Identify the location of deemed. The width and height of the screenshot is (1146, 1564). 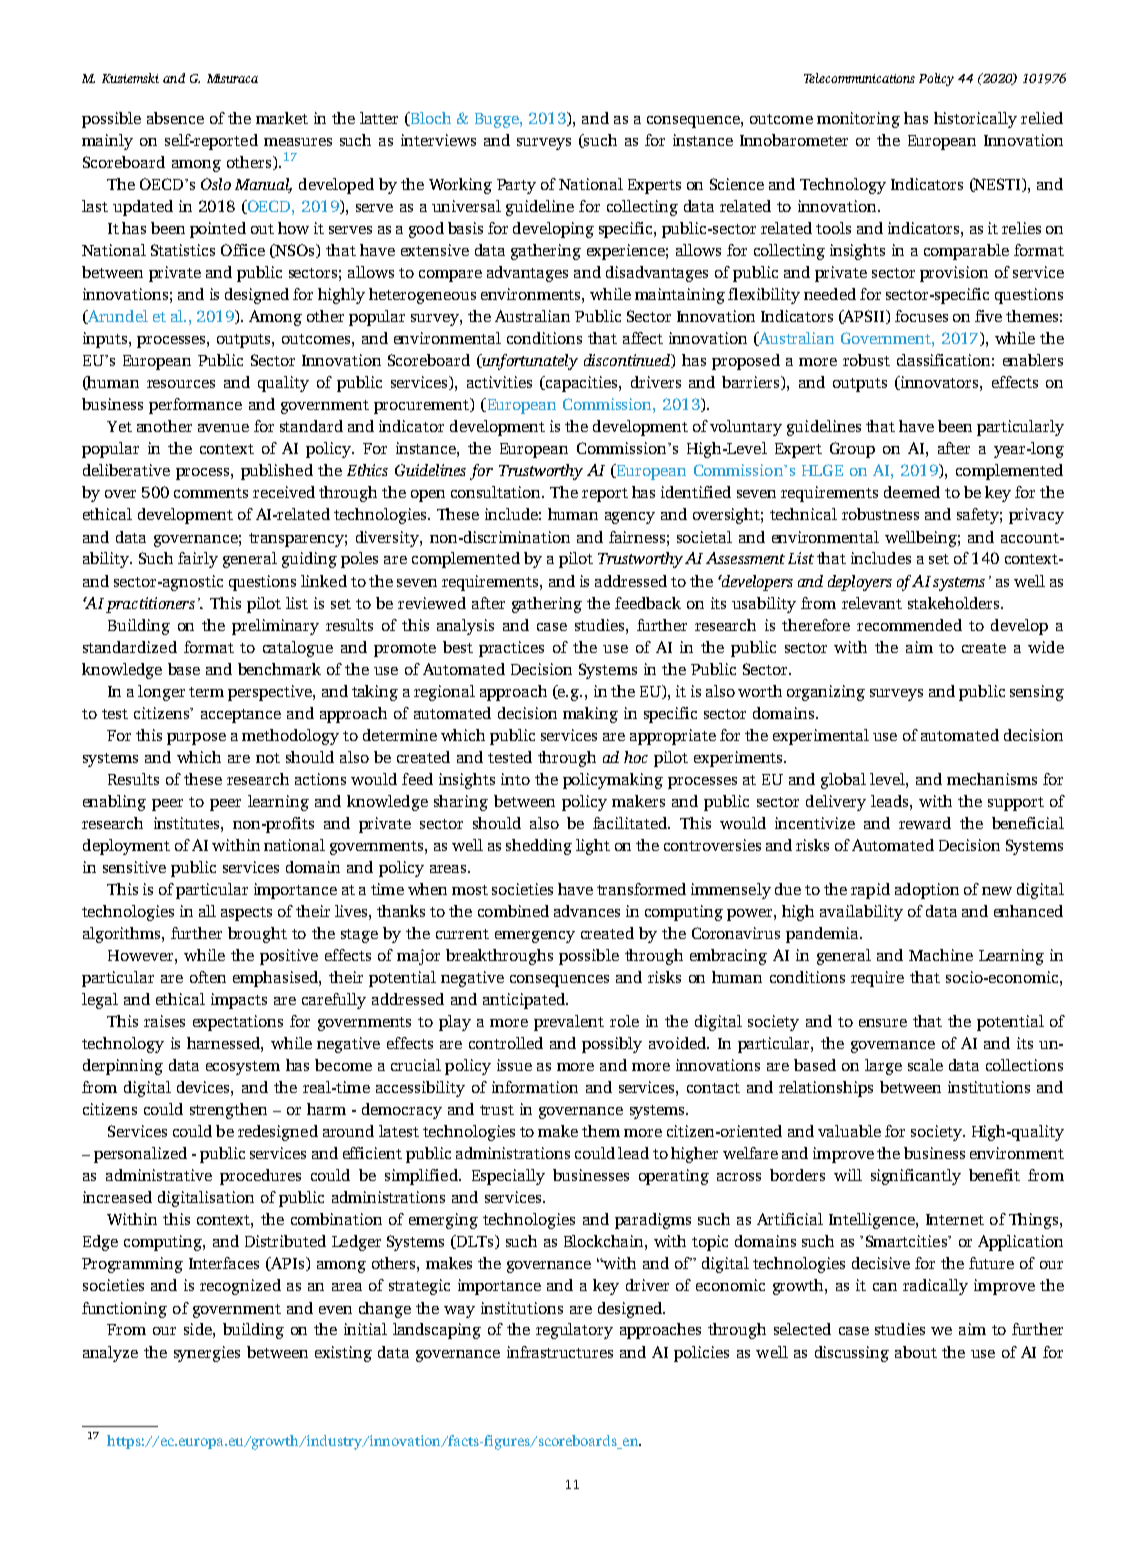
(912, 492).
